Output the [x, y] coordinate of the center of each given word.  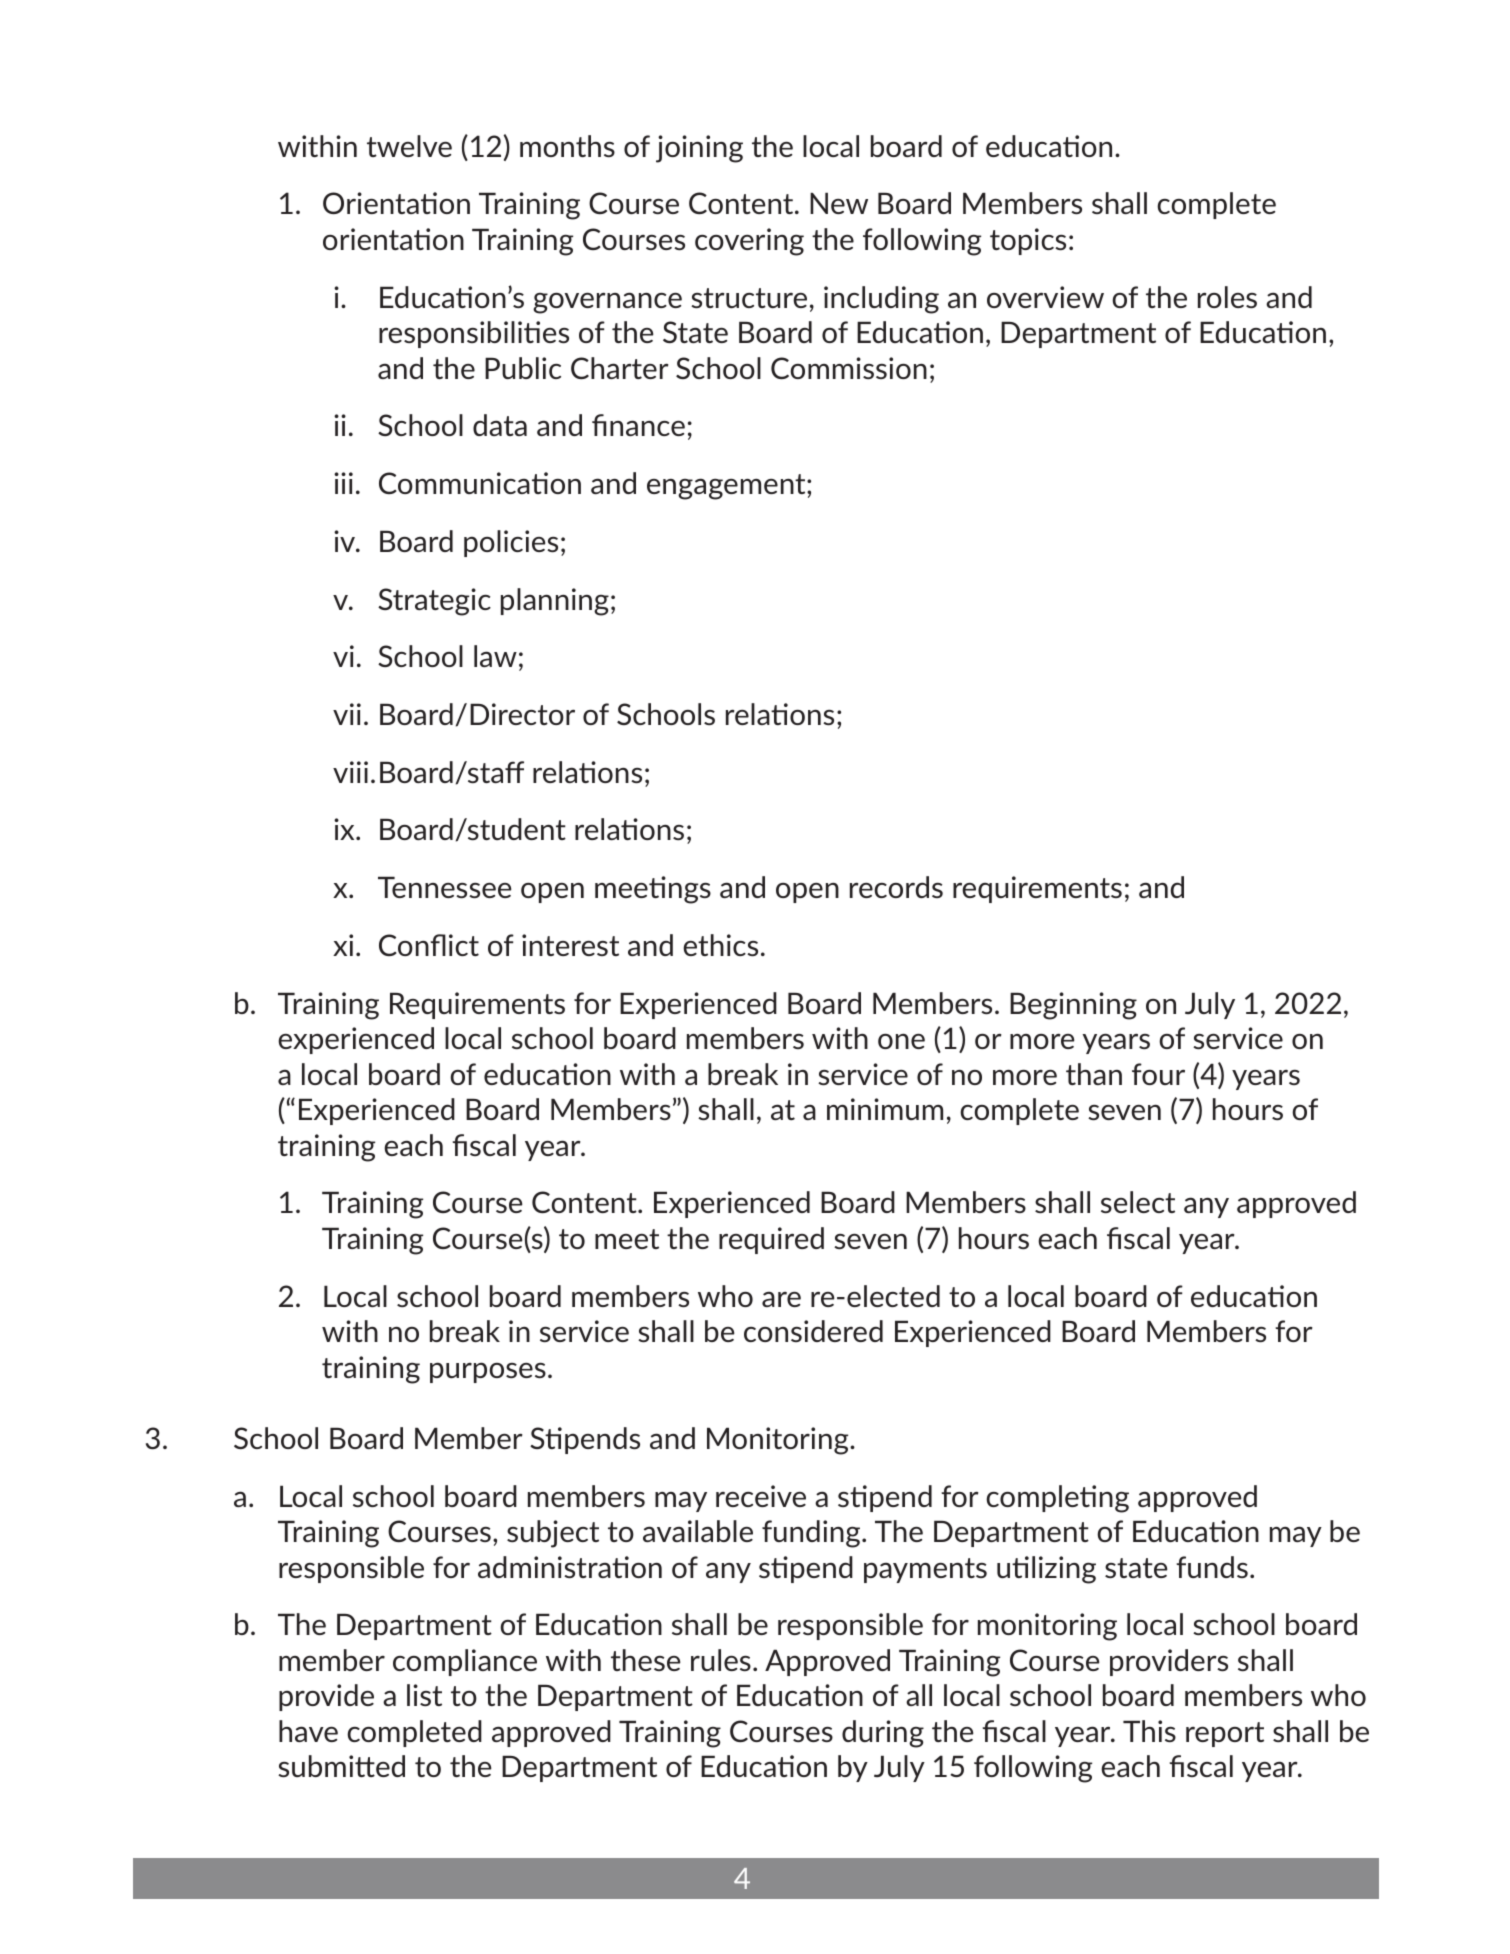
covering [749, 242]
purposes [488, 1372]
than [1094, 1074]
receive [761, 1496]
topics [1028, 241]
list [424, 1695]
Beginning [1073, 1006]
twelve [409, 146]
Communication [480, 483]
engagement [727, 487]
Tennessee [445, 887]
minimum [885, 1109]
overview [1045, 297]
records [896, 887]
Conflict [429, 945]
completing [1057, 1499]
